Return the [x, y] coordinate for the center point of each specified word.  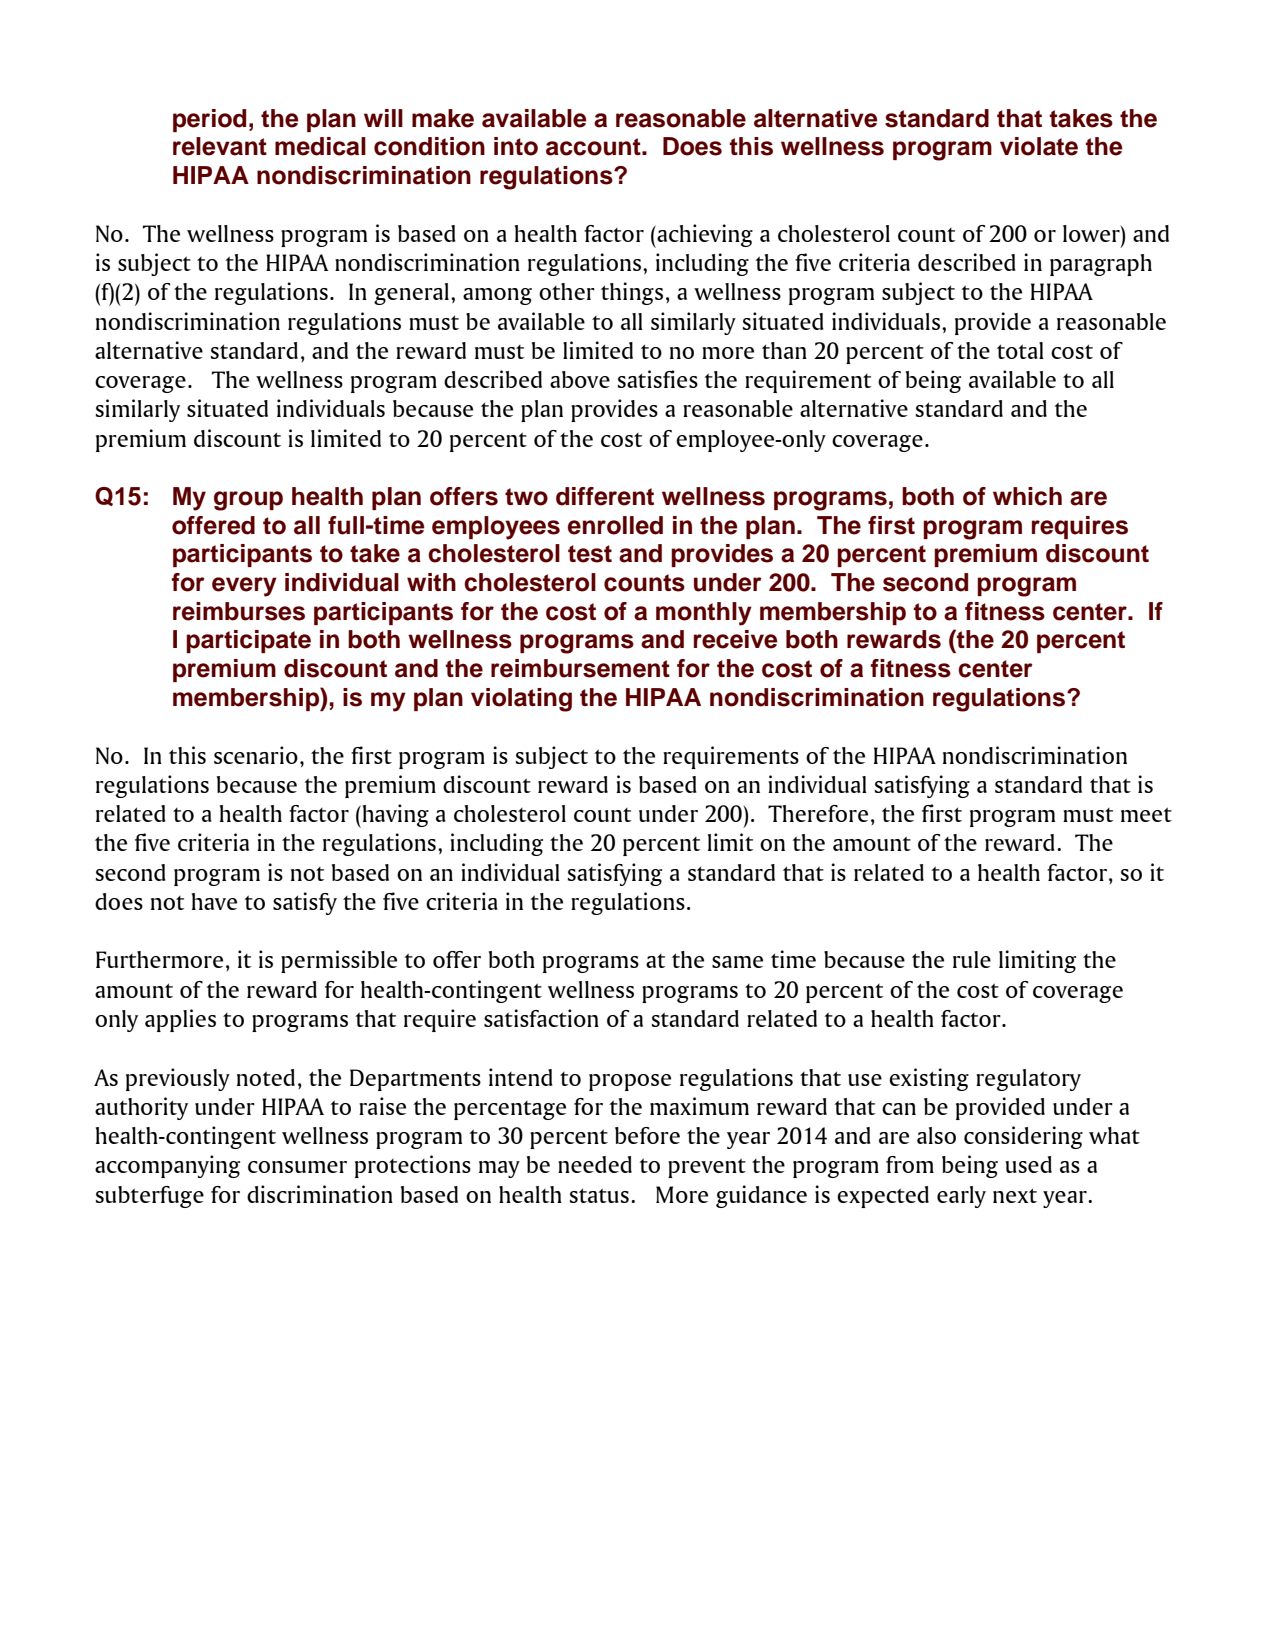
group [248, 501]
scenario [256, 755]
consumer [297, 1167]
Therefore [818, 813]
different [605, 496]
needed [595, 1164]
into [516, 146]
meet [1146, 814]
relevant [220, 146]
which [1027, 496]
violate [1039, 146]
